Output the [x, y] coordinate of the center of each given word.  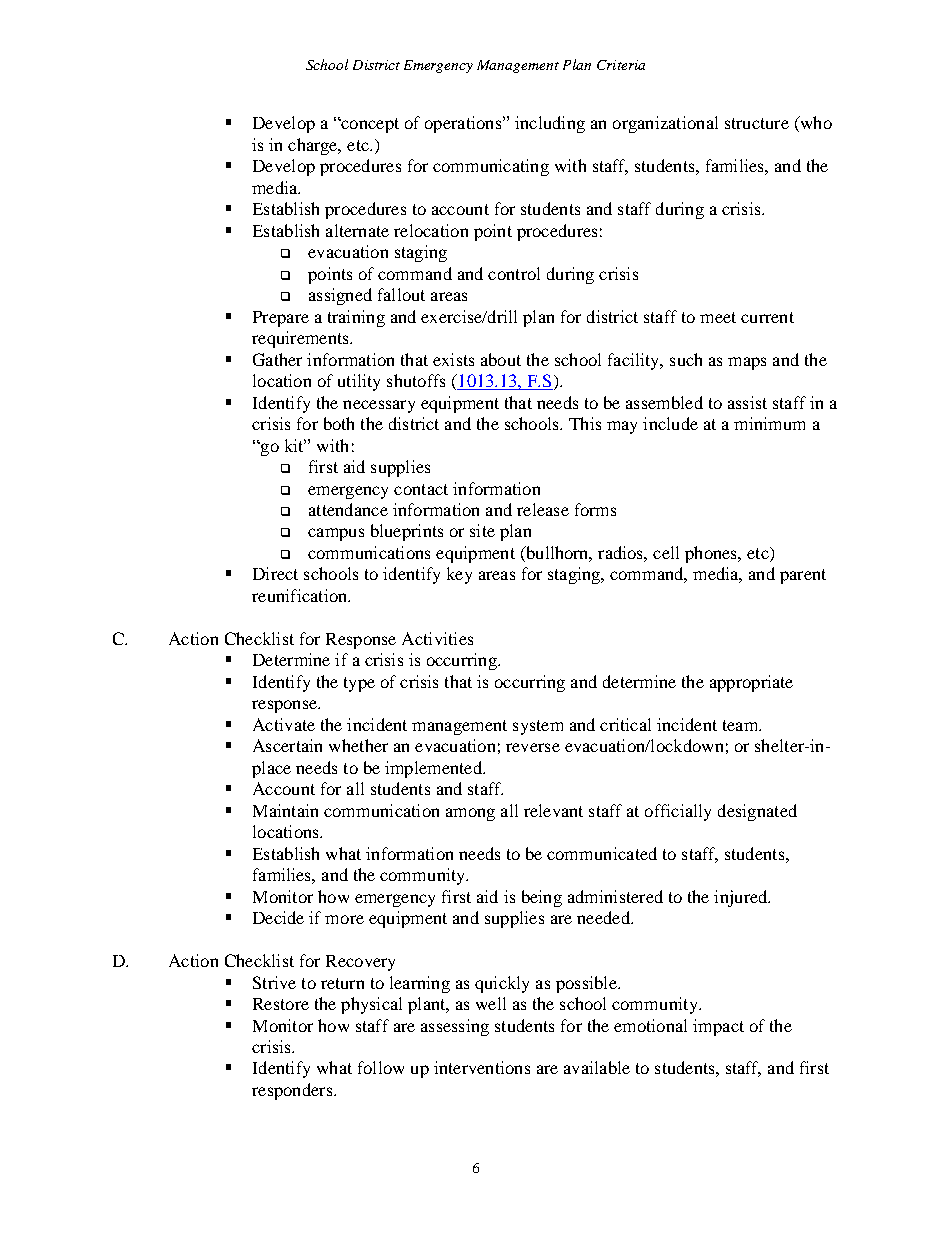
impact [718, 1027]
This [585, 423]
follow [381, 1067]
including [550, 124]
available [597, 1067]
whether [358, 745]
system [538, 727]
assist [747, 402]
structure [757, 123]
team [741, 725]
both [339, 423]
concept [369, 125]
